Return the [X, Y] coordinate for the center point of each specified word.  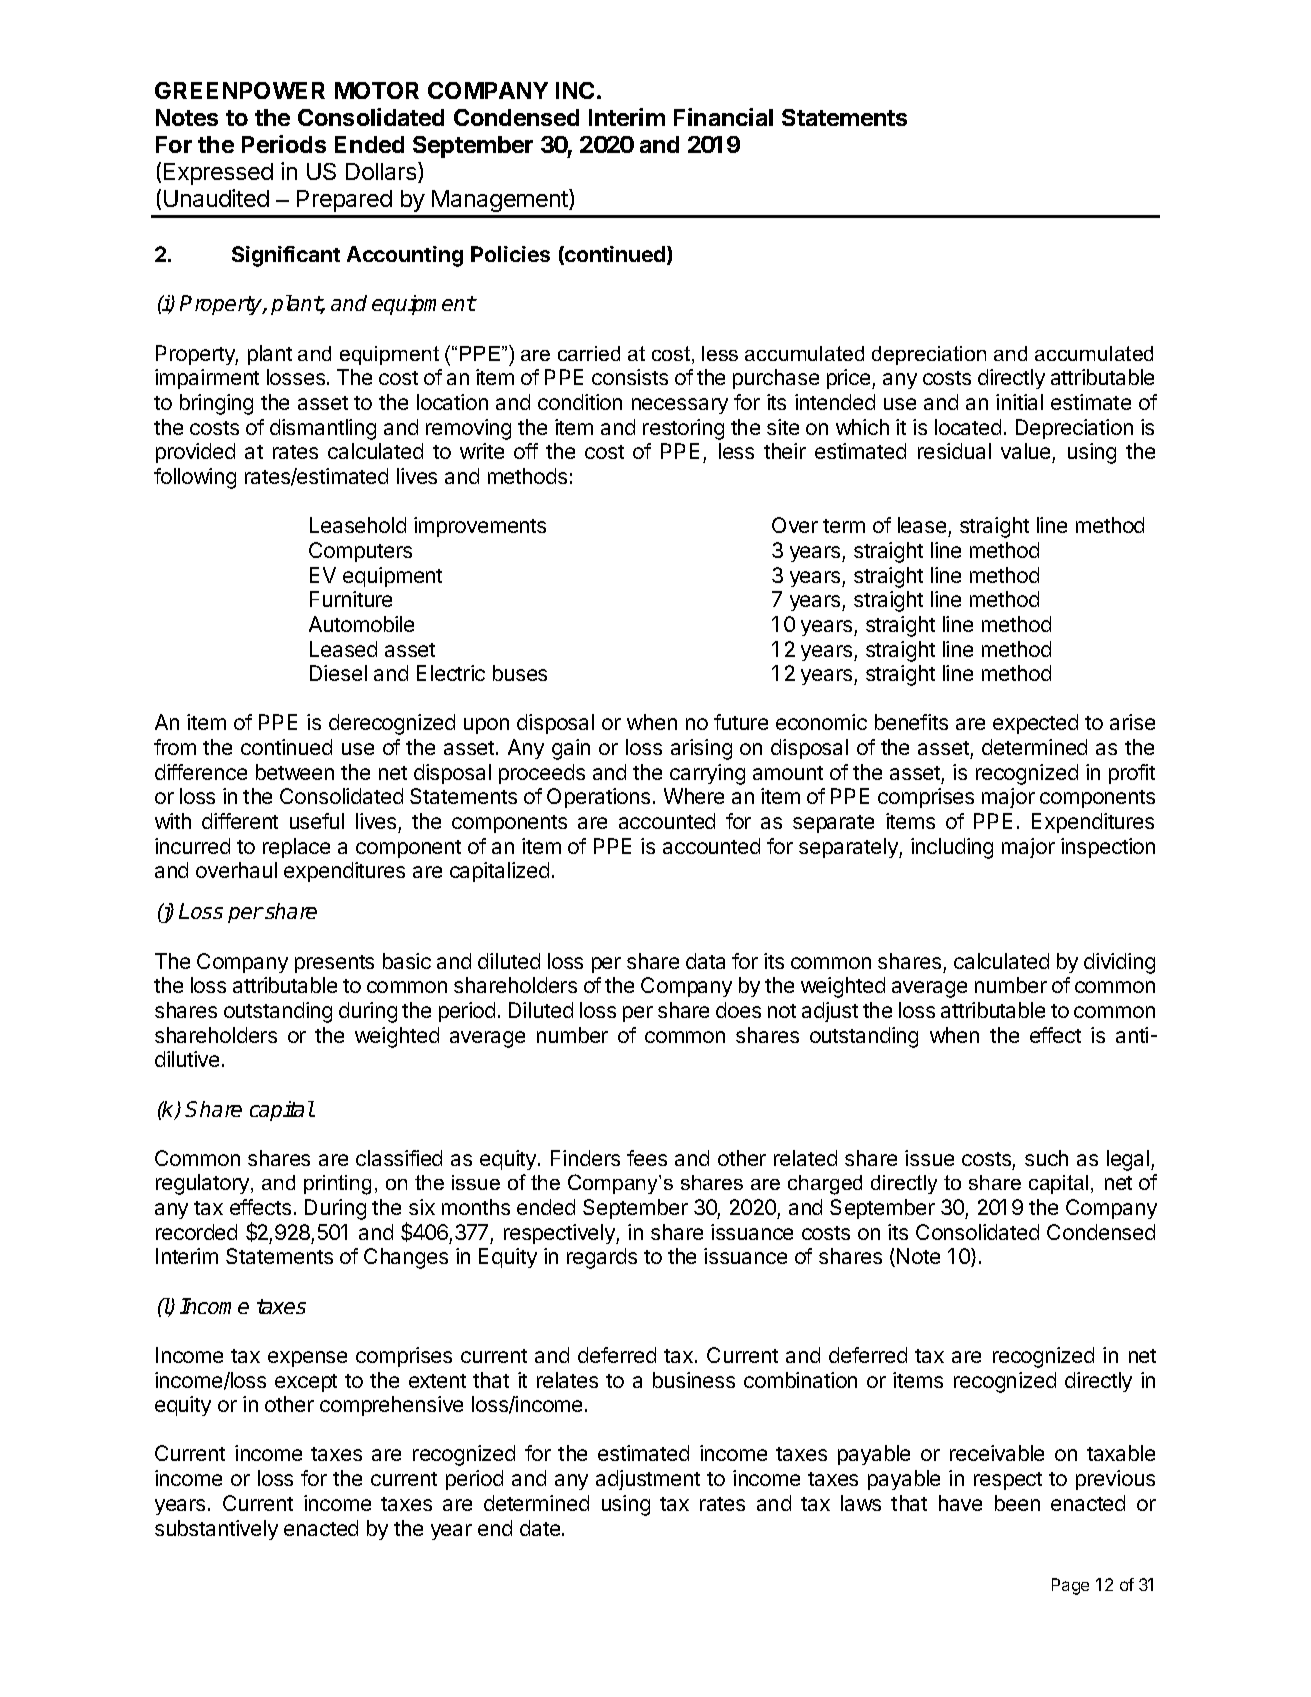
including [952, 848]
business [694, 1380]
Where [694, 796]
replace [296, 848]
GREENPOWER [240, 90]
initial [1019, 402]
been [1017, 1503]
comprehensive [391, 1406]
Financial [723, 117]
